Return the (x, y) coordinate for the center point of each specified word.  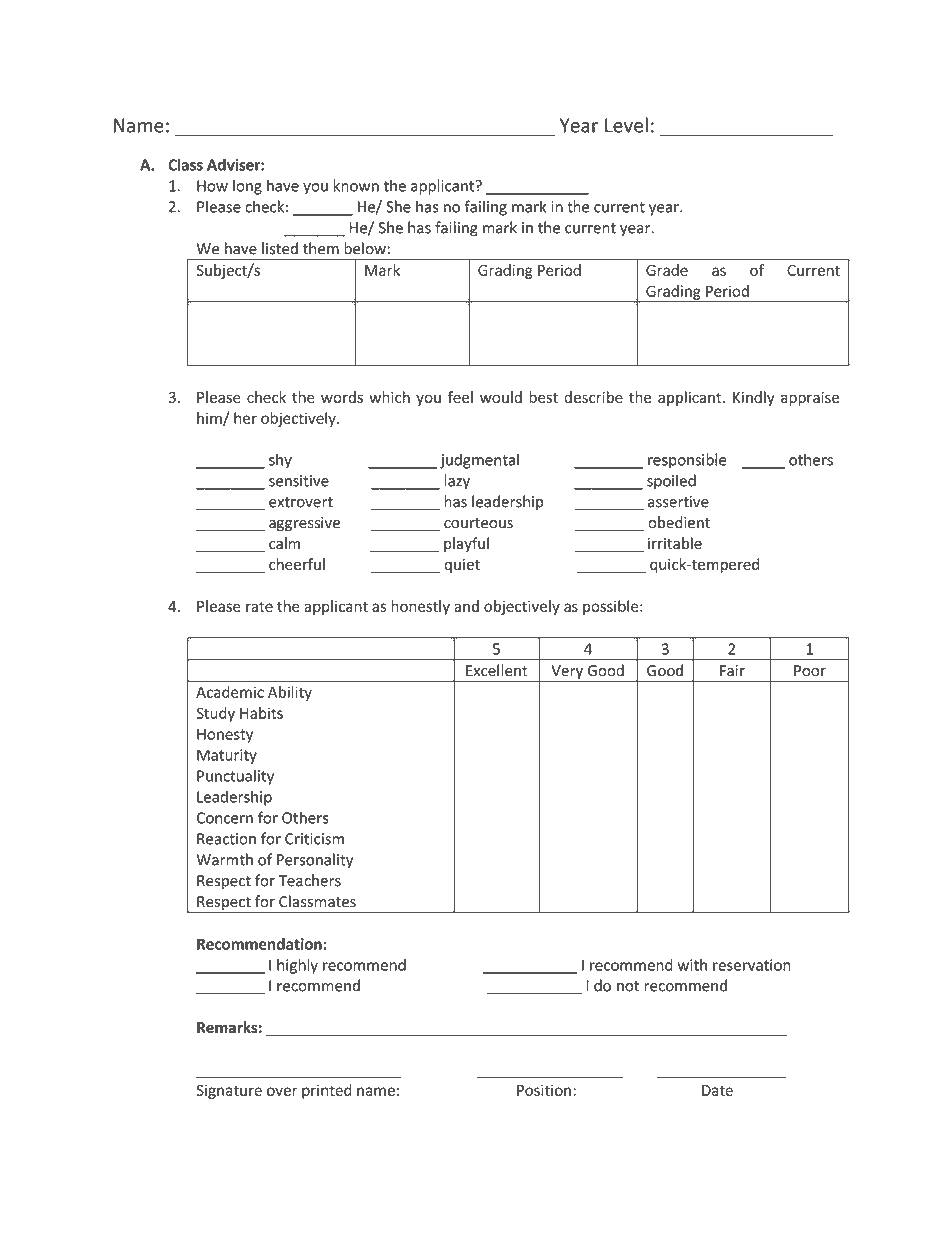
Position (544, 1090)
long (247, 187)
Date (717, 1090)
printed (327, 1091)
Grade (667, 270)
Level (626, 125)
